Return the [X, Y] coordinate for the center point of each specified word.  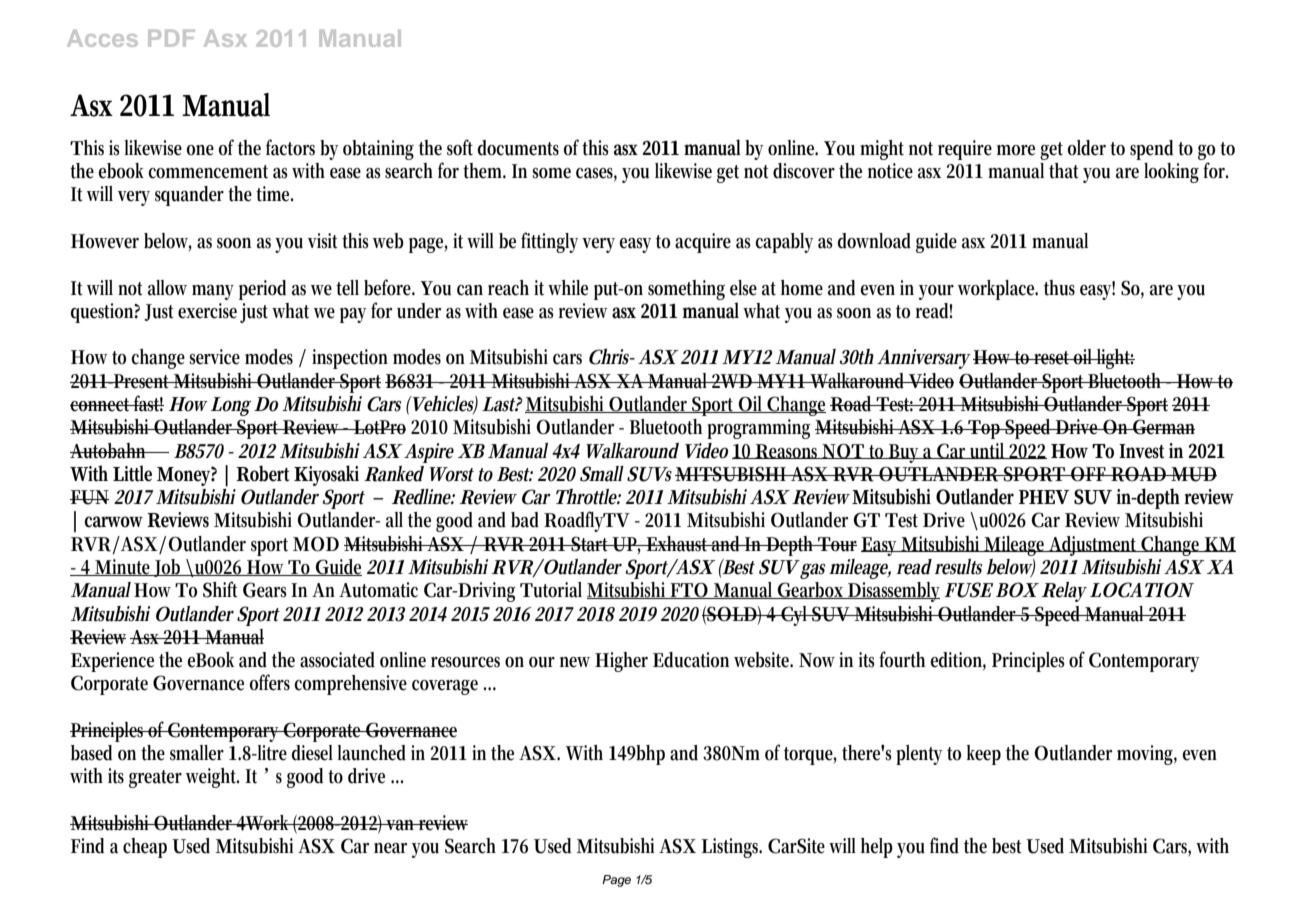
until [988, 451]
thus [1059, 288]
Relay [1064, 592]
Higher [621, 662]
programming [759, 429]
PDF [171, 38]
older [1087, 148]
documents [518, 148]
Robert [262, 473]
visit [322, 241]
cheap [145, 848]
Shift [220, 589]
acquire [703, 243]
